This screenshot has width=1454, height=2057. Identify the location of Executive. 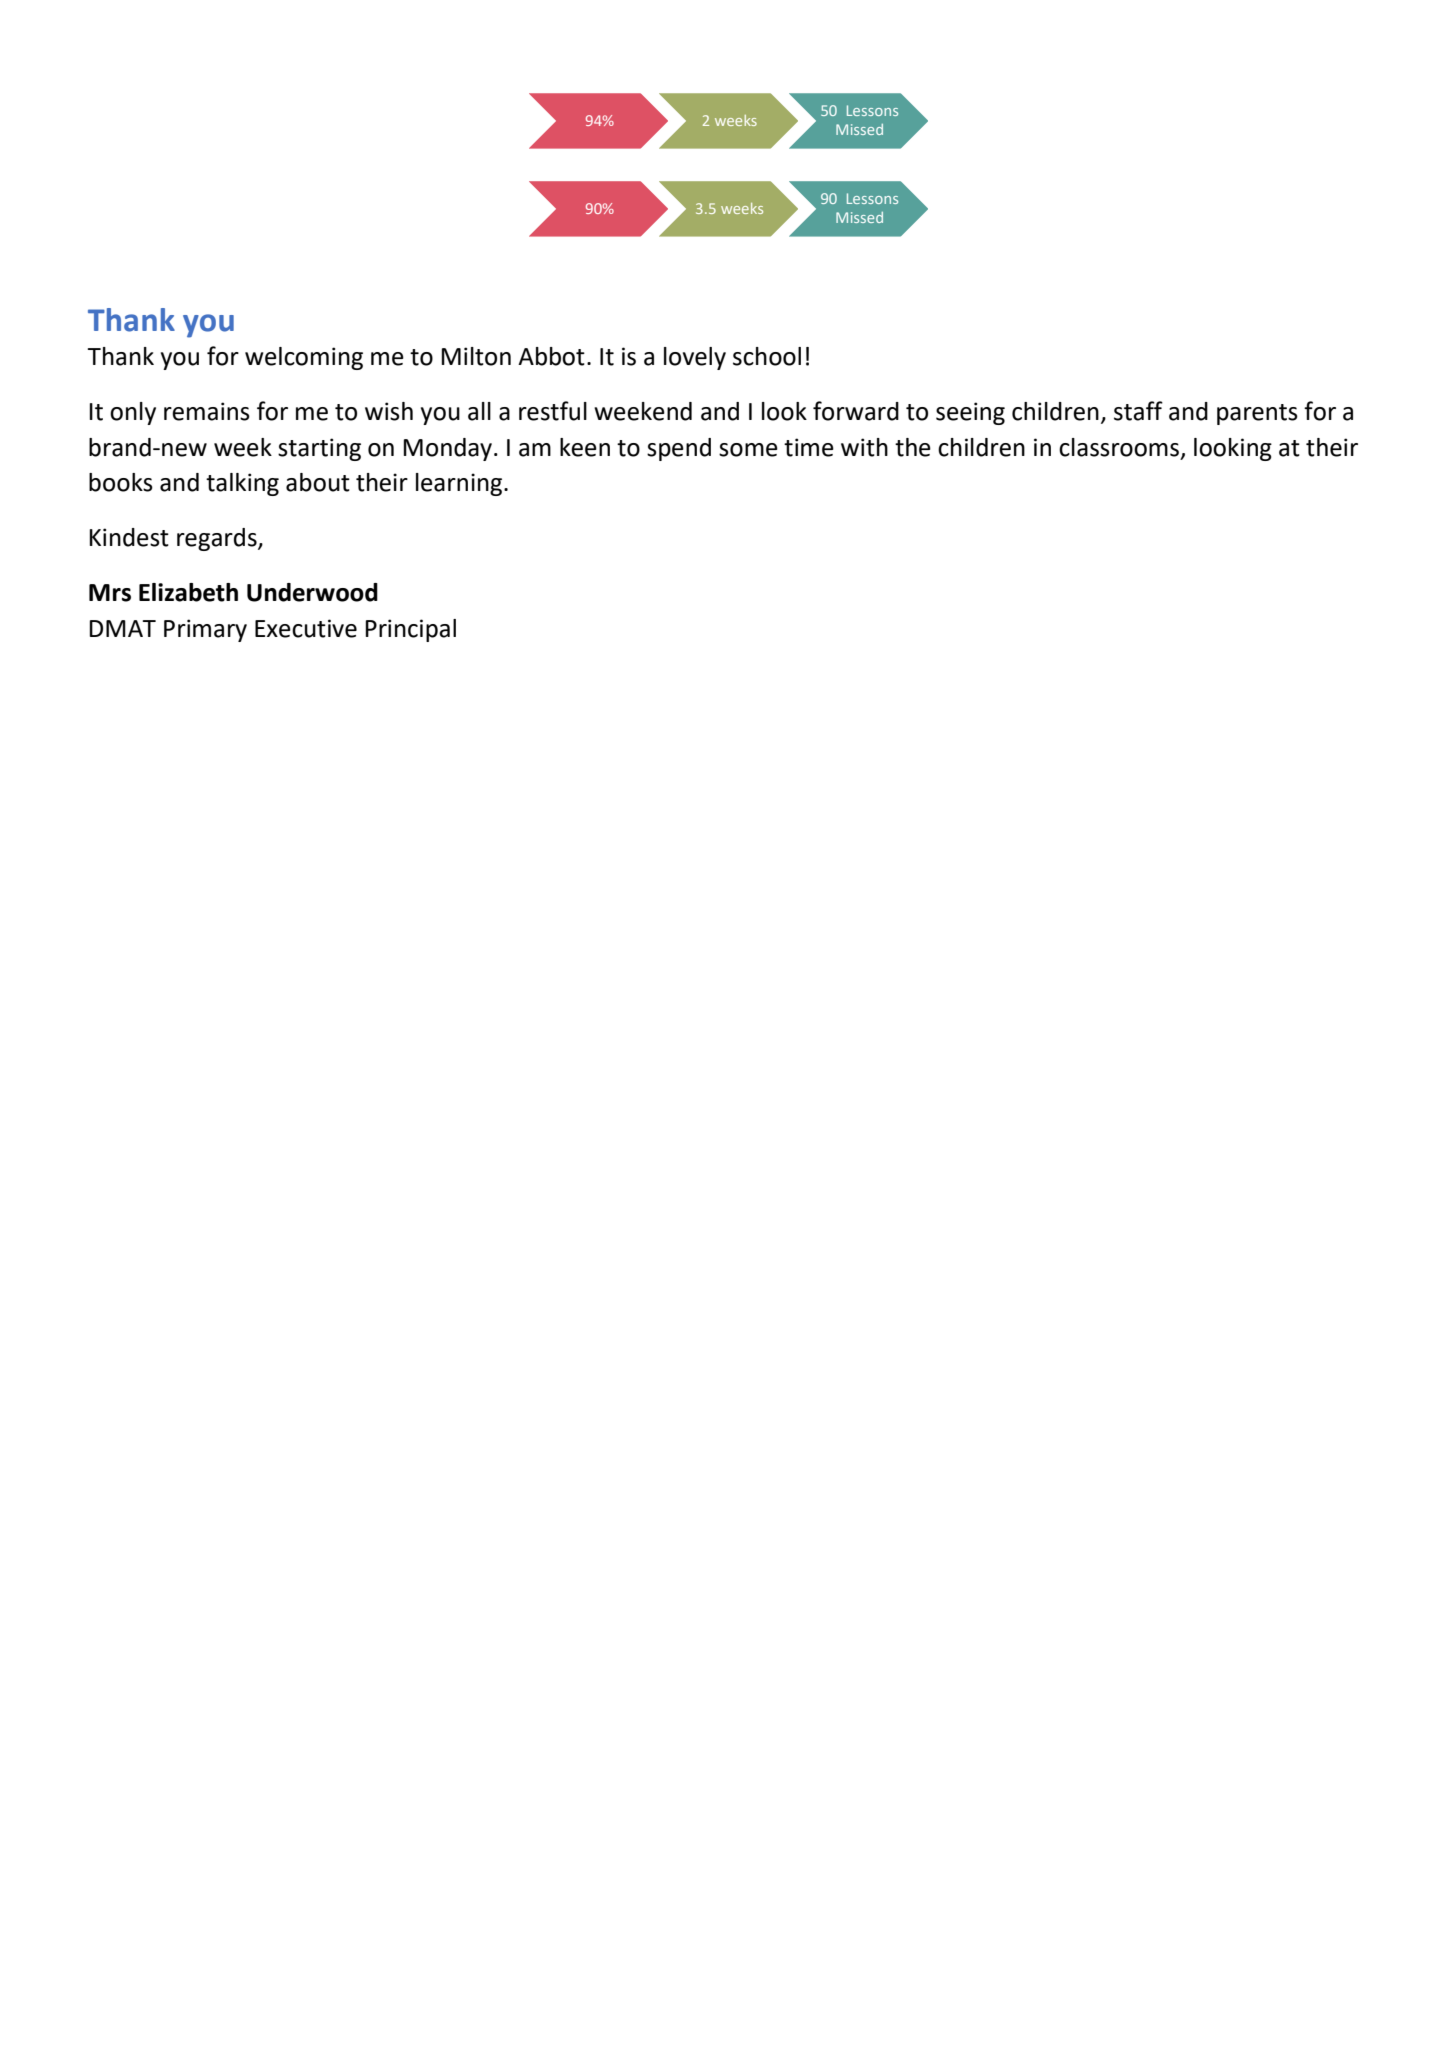
(306, 628).
